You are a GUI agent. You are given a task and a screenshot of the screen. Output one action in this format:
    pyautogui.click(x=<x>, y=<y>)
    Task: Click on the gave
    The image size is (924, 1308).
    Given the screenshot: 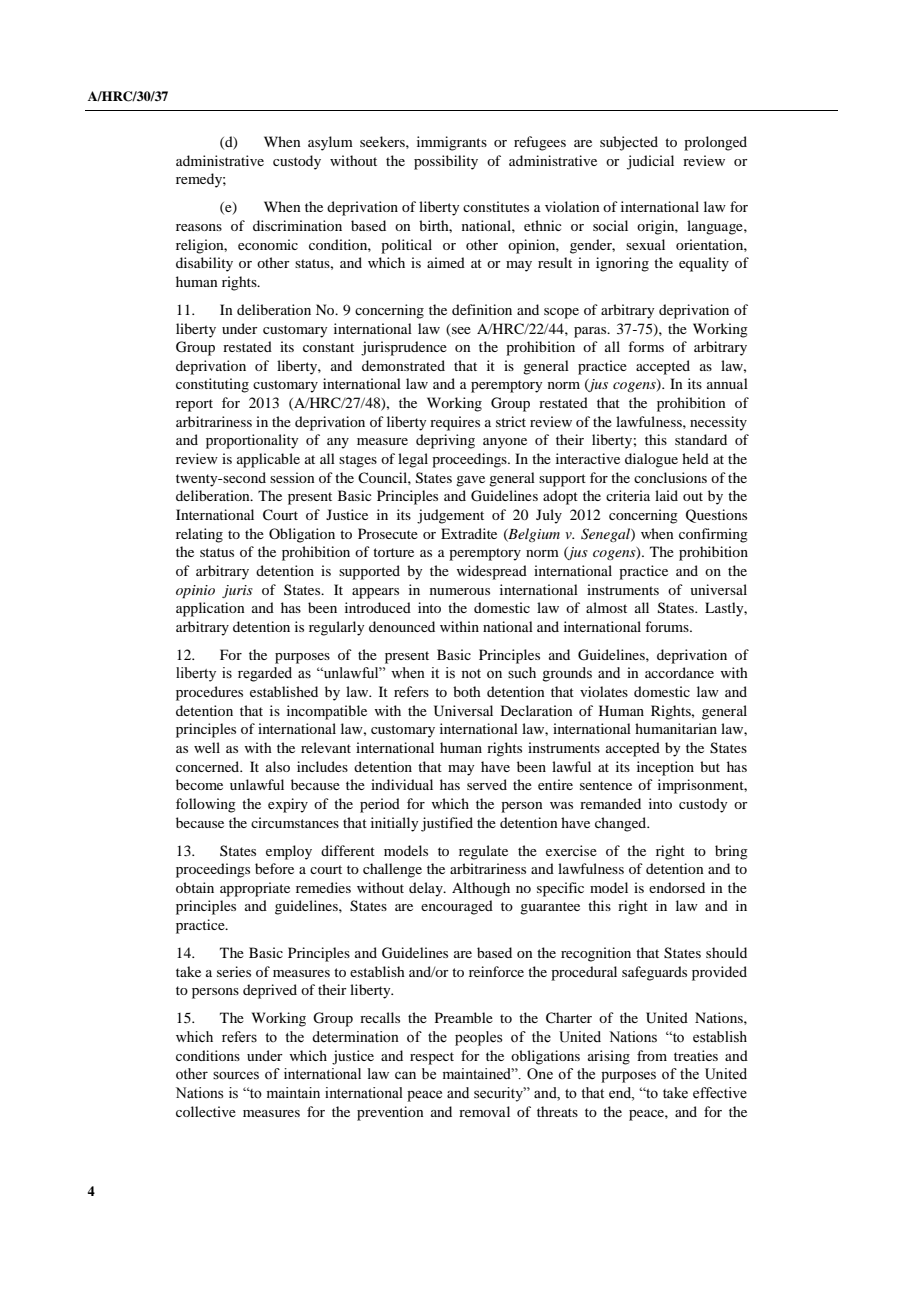 What is the action you would take?
    pyautogui.click(x=470, y=481)
